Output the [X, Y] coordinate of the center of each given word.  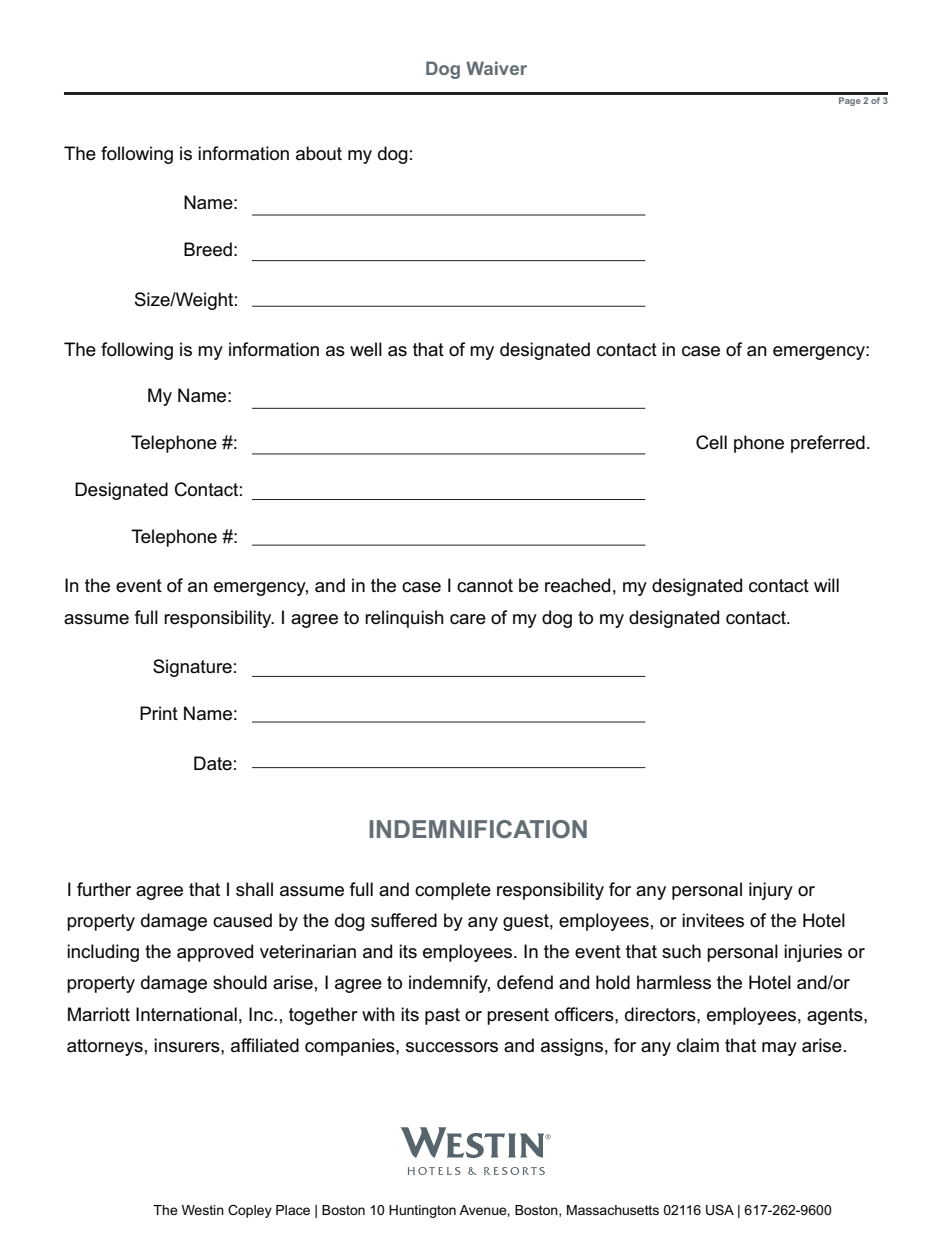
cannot [485, 586]
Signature [192, 668]
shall [254, 889]
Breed [208, 249]
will [826, 585]
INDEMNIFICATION [478, 829]
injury [771, 891]
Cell [711, 442]
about [319, 153]
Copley [250, 1211]
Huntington [422, 1211]
